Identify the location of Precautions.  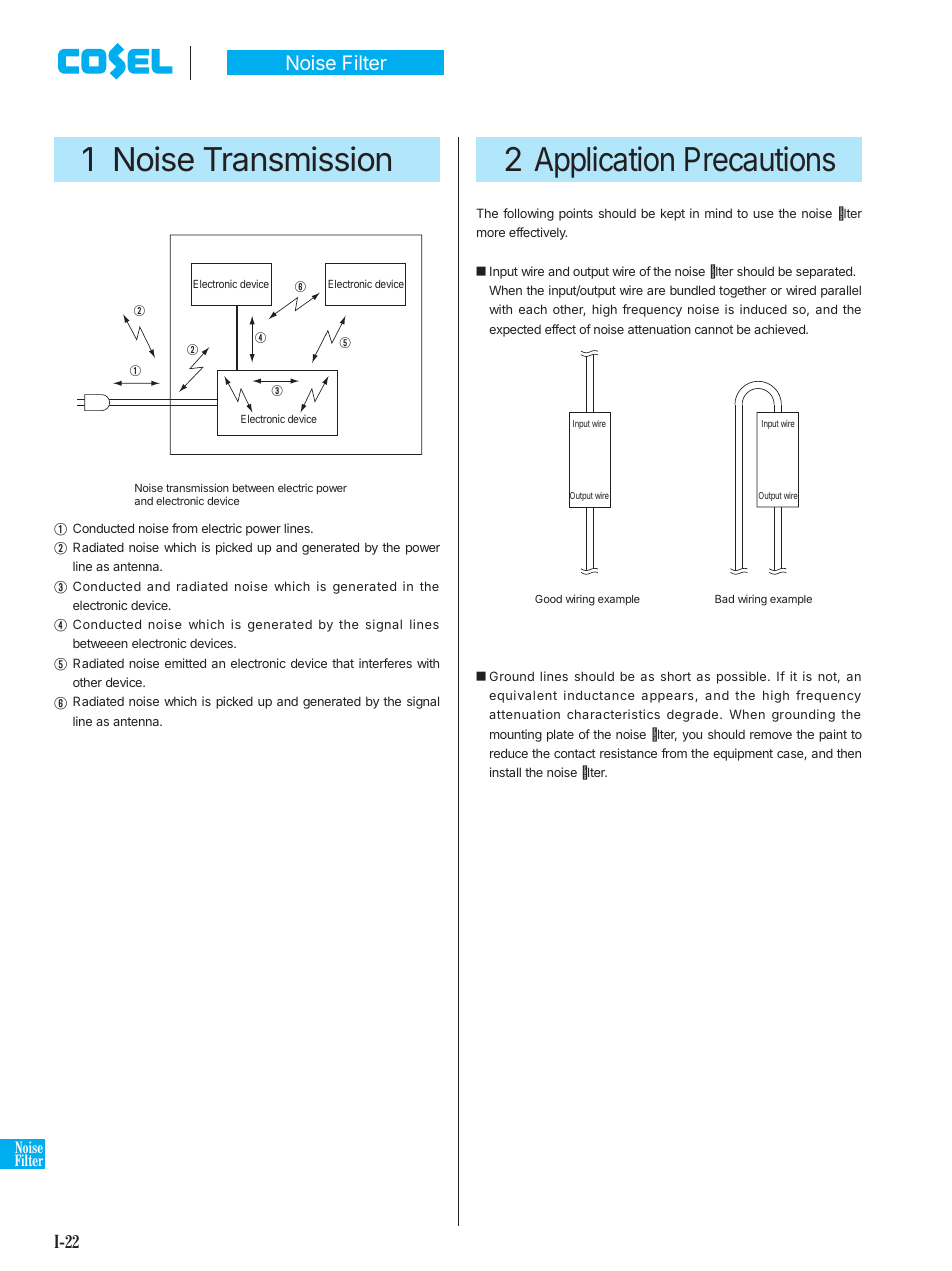
(760, 159).
